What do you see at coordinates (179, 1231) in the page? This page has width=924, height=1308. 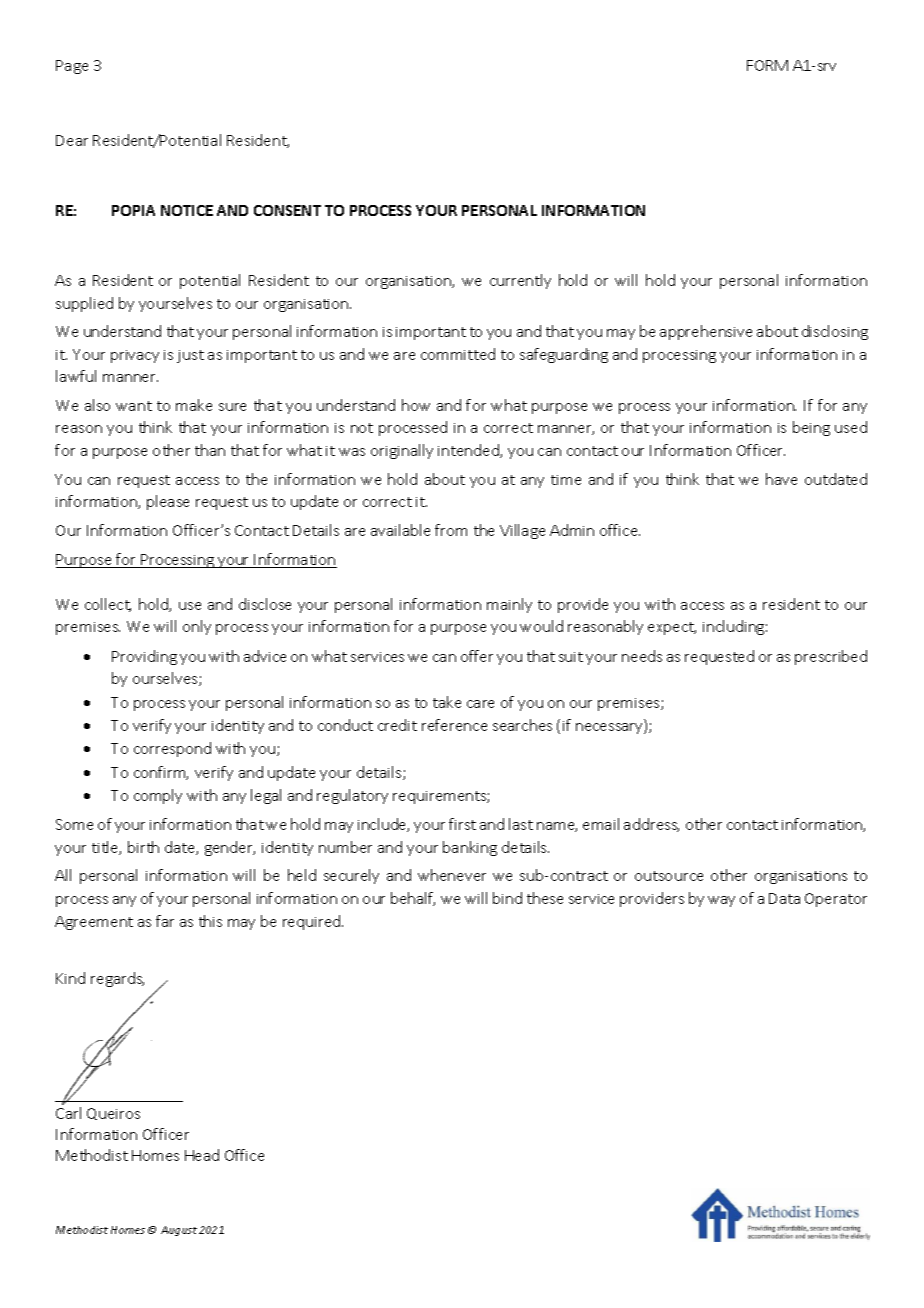 I see `August` at bounding box center [179, 1231].
